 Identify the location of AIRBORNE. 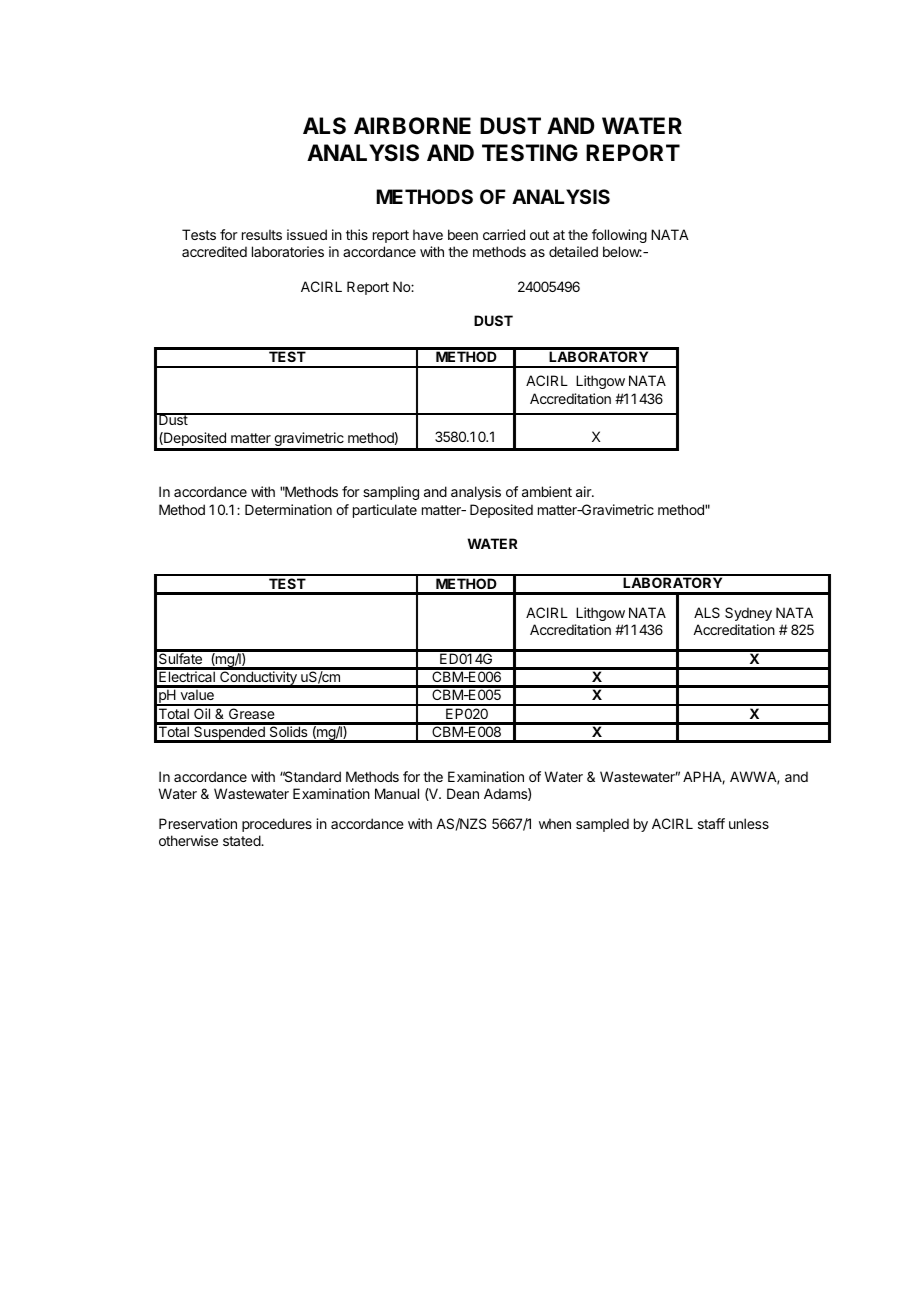
(412, 126).
